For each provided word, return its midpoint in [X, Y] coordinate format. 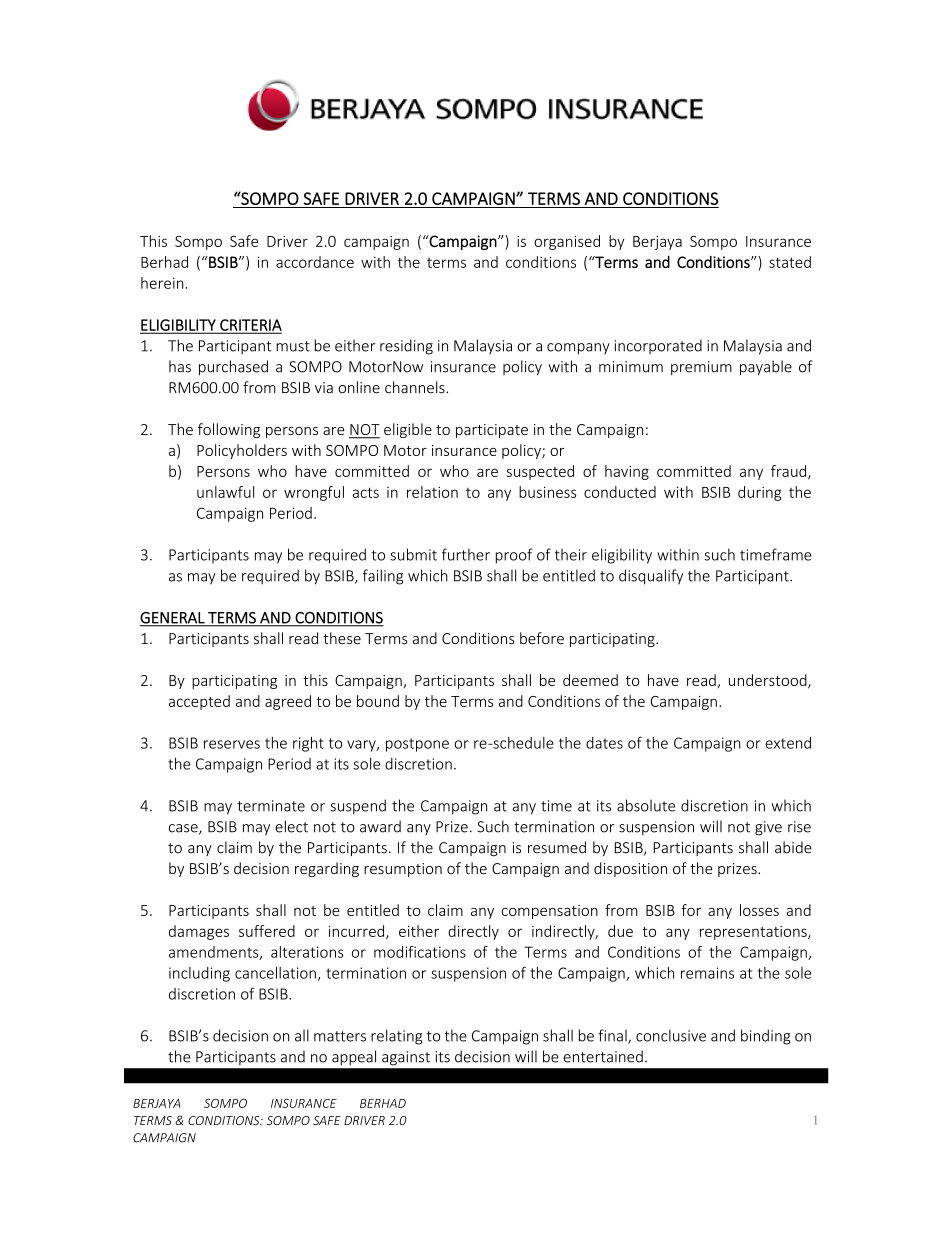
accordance [315, 262]
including [199, 974]
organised [567, 242]
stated [790, 262]
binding [766, 1037]
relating [396, 1037]
